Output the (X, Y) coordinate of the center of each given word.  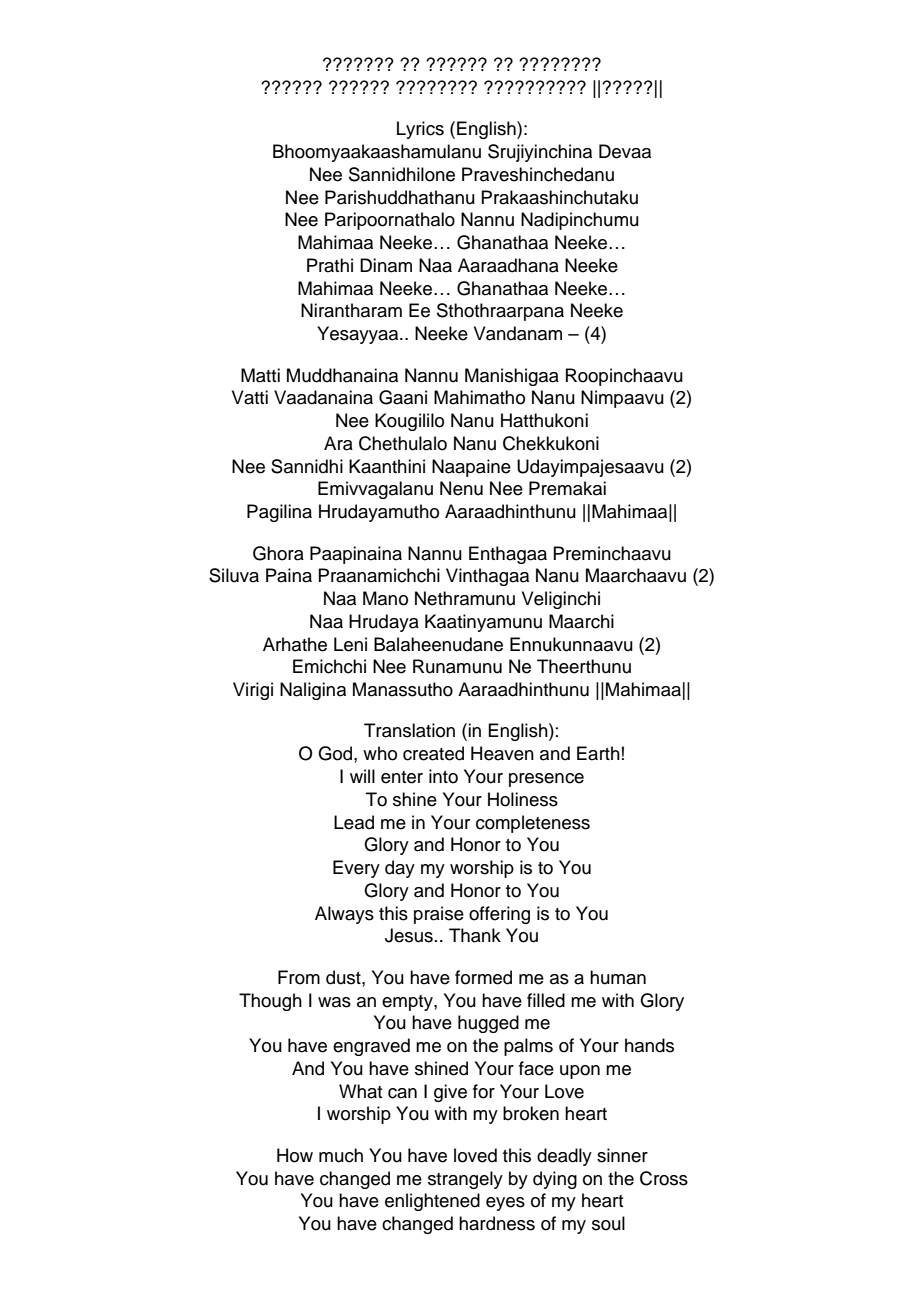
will (362, 776)
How (295, 1155)
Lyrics (420, 130)
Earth (598, 753)
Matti (260, 375)
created (433, 753)
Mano (385, 598)
